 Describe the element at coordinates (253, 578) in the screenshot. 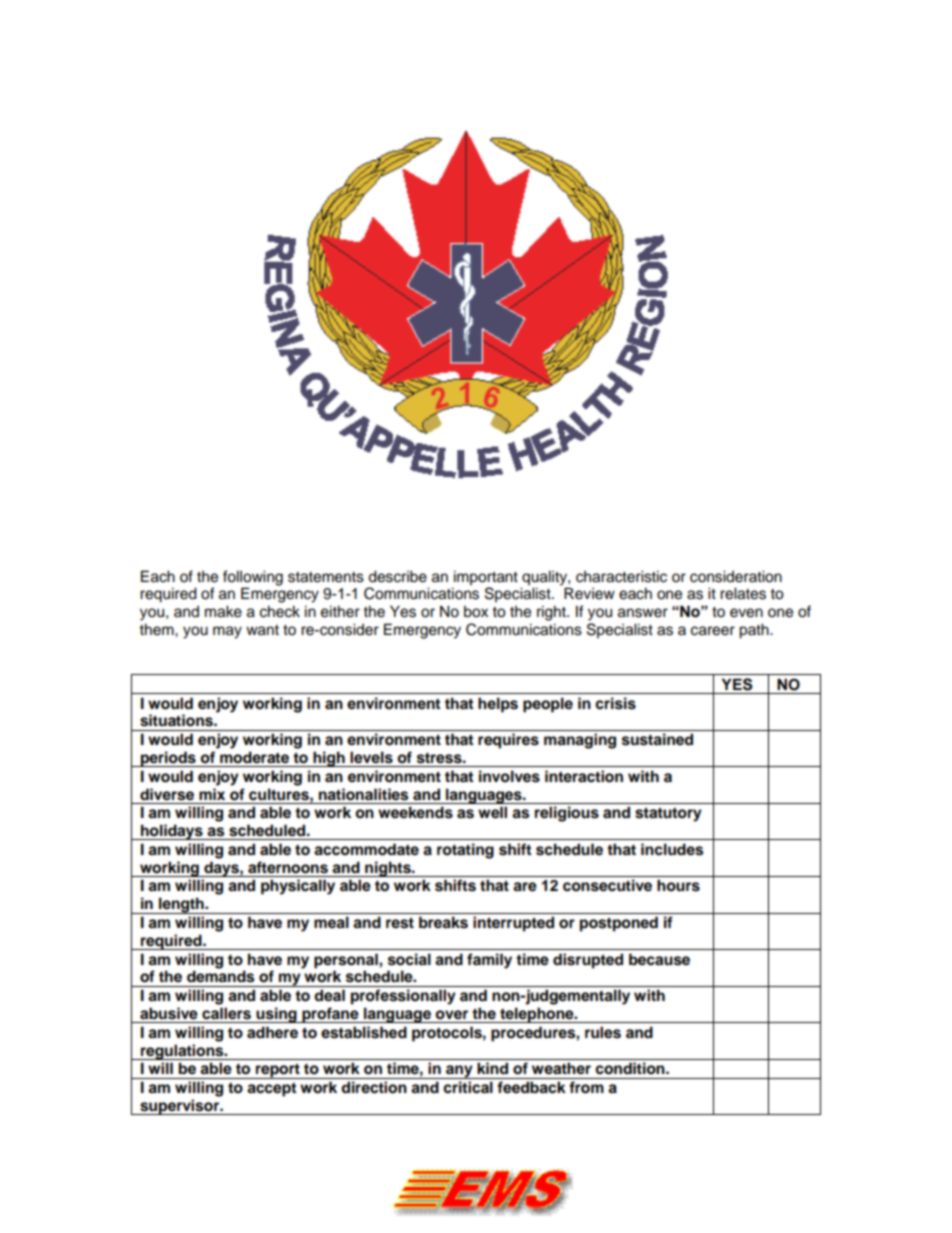

I see `following` at that location.
